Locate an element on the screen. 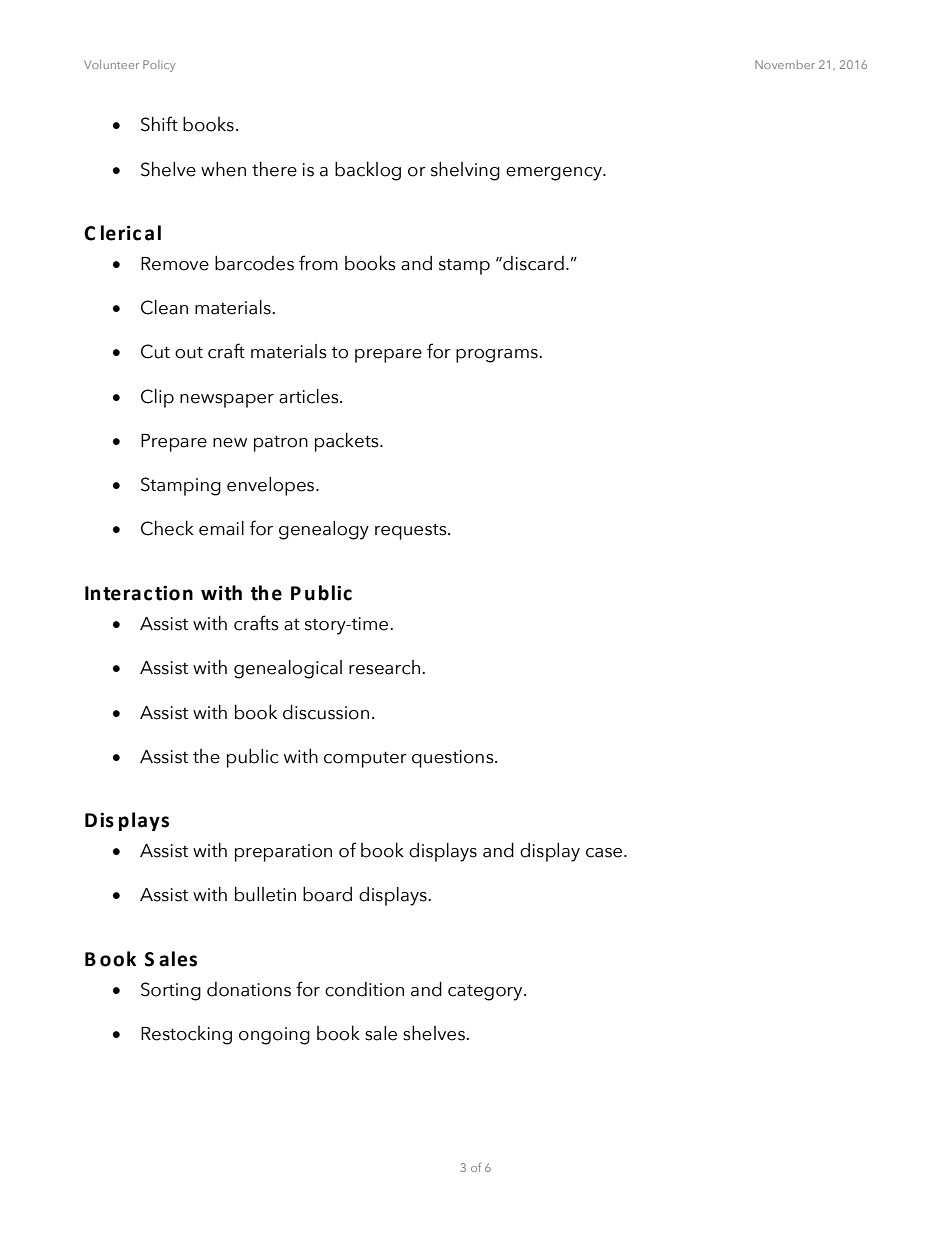  November is located at coordinates (785, 64).
